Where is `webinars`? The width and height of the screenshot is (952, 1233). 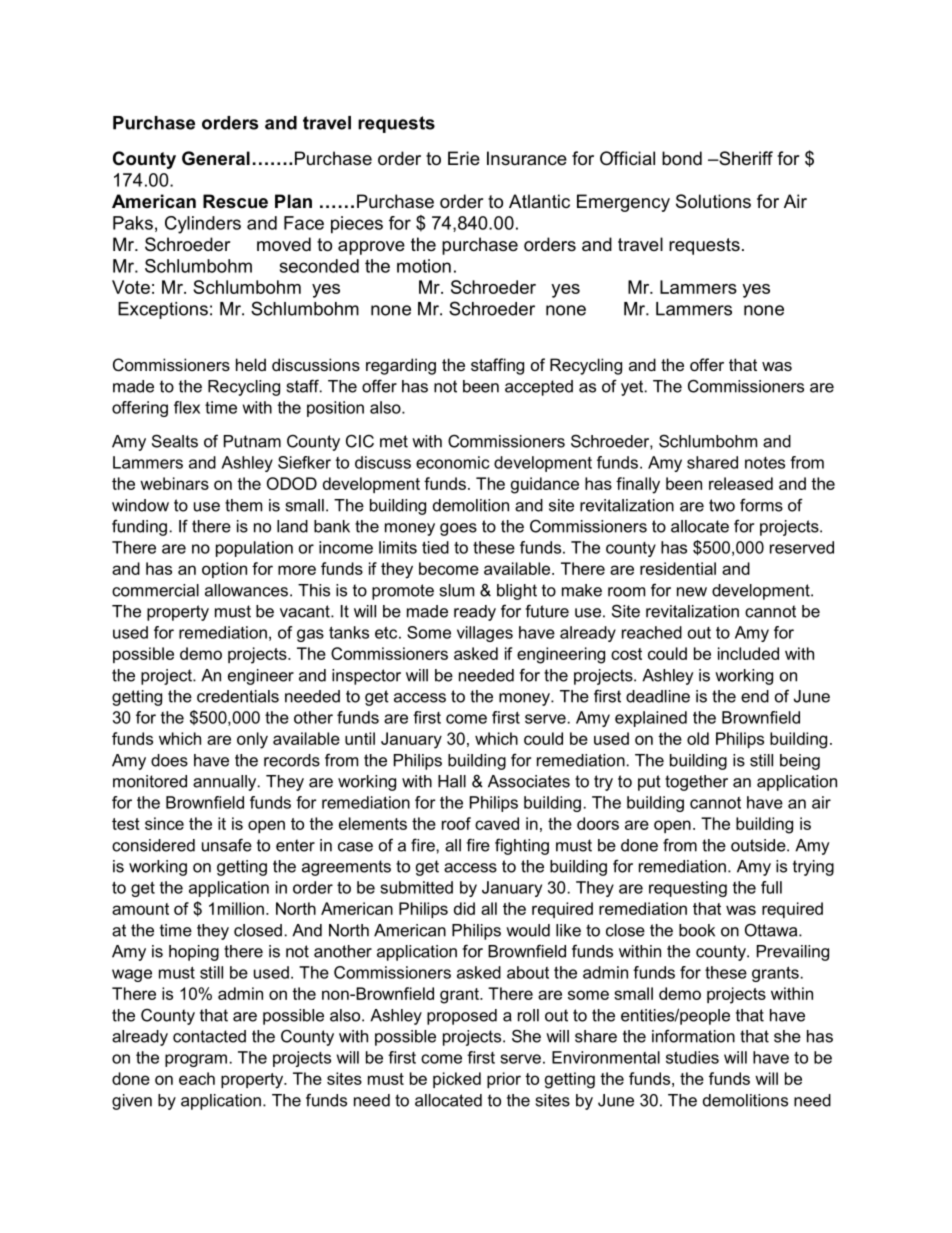 webinars is located at coordinates (174, 483).
